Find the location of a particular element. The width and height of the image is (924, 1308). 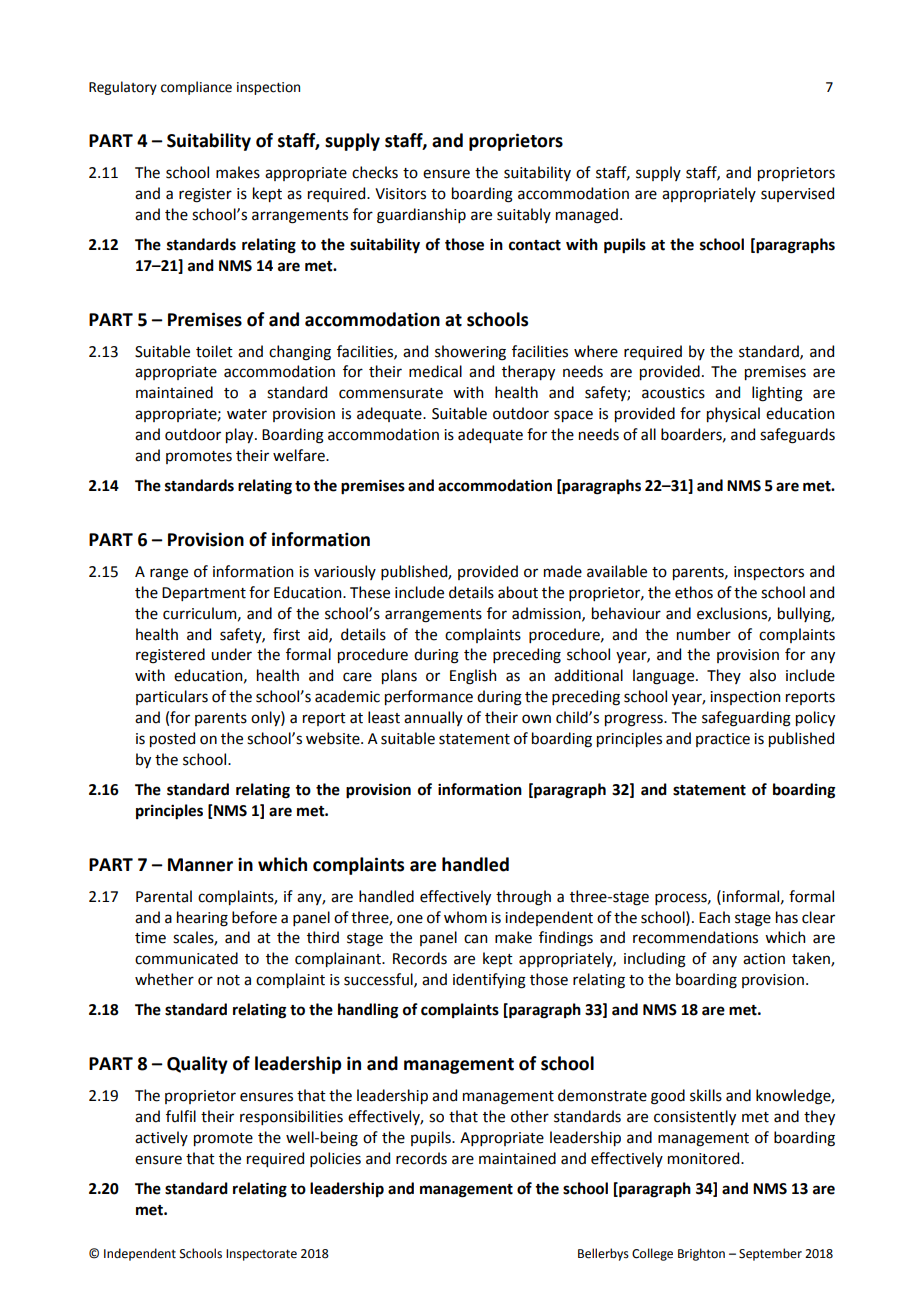

actively is located at coordinates (161, 1138).
